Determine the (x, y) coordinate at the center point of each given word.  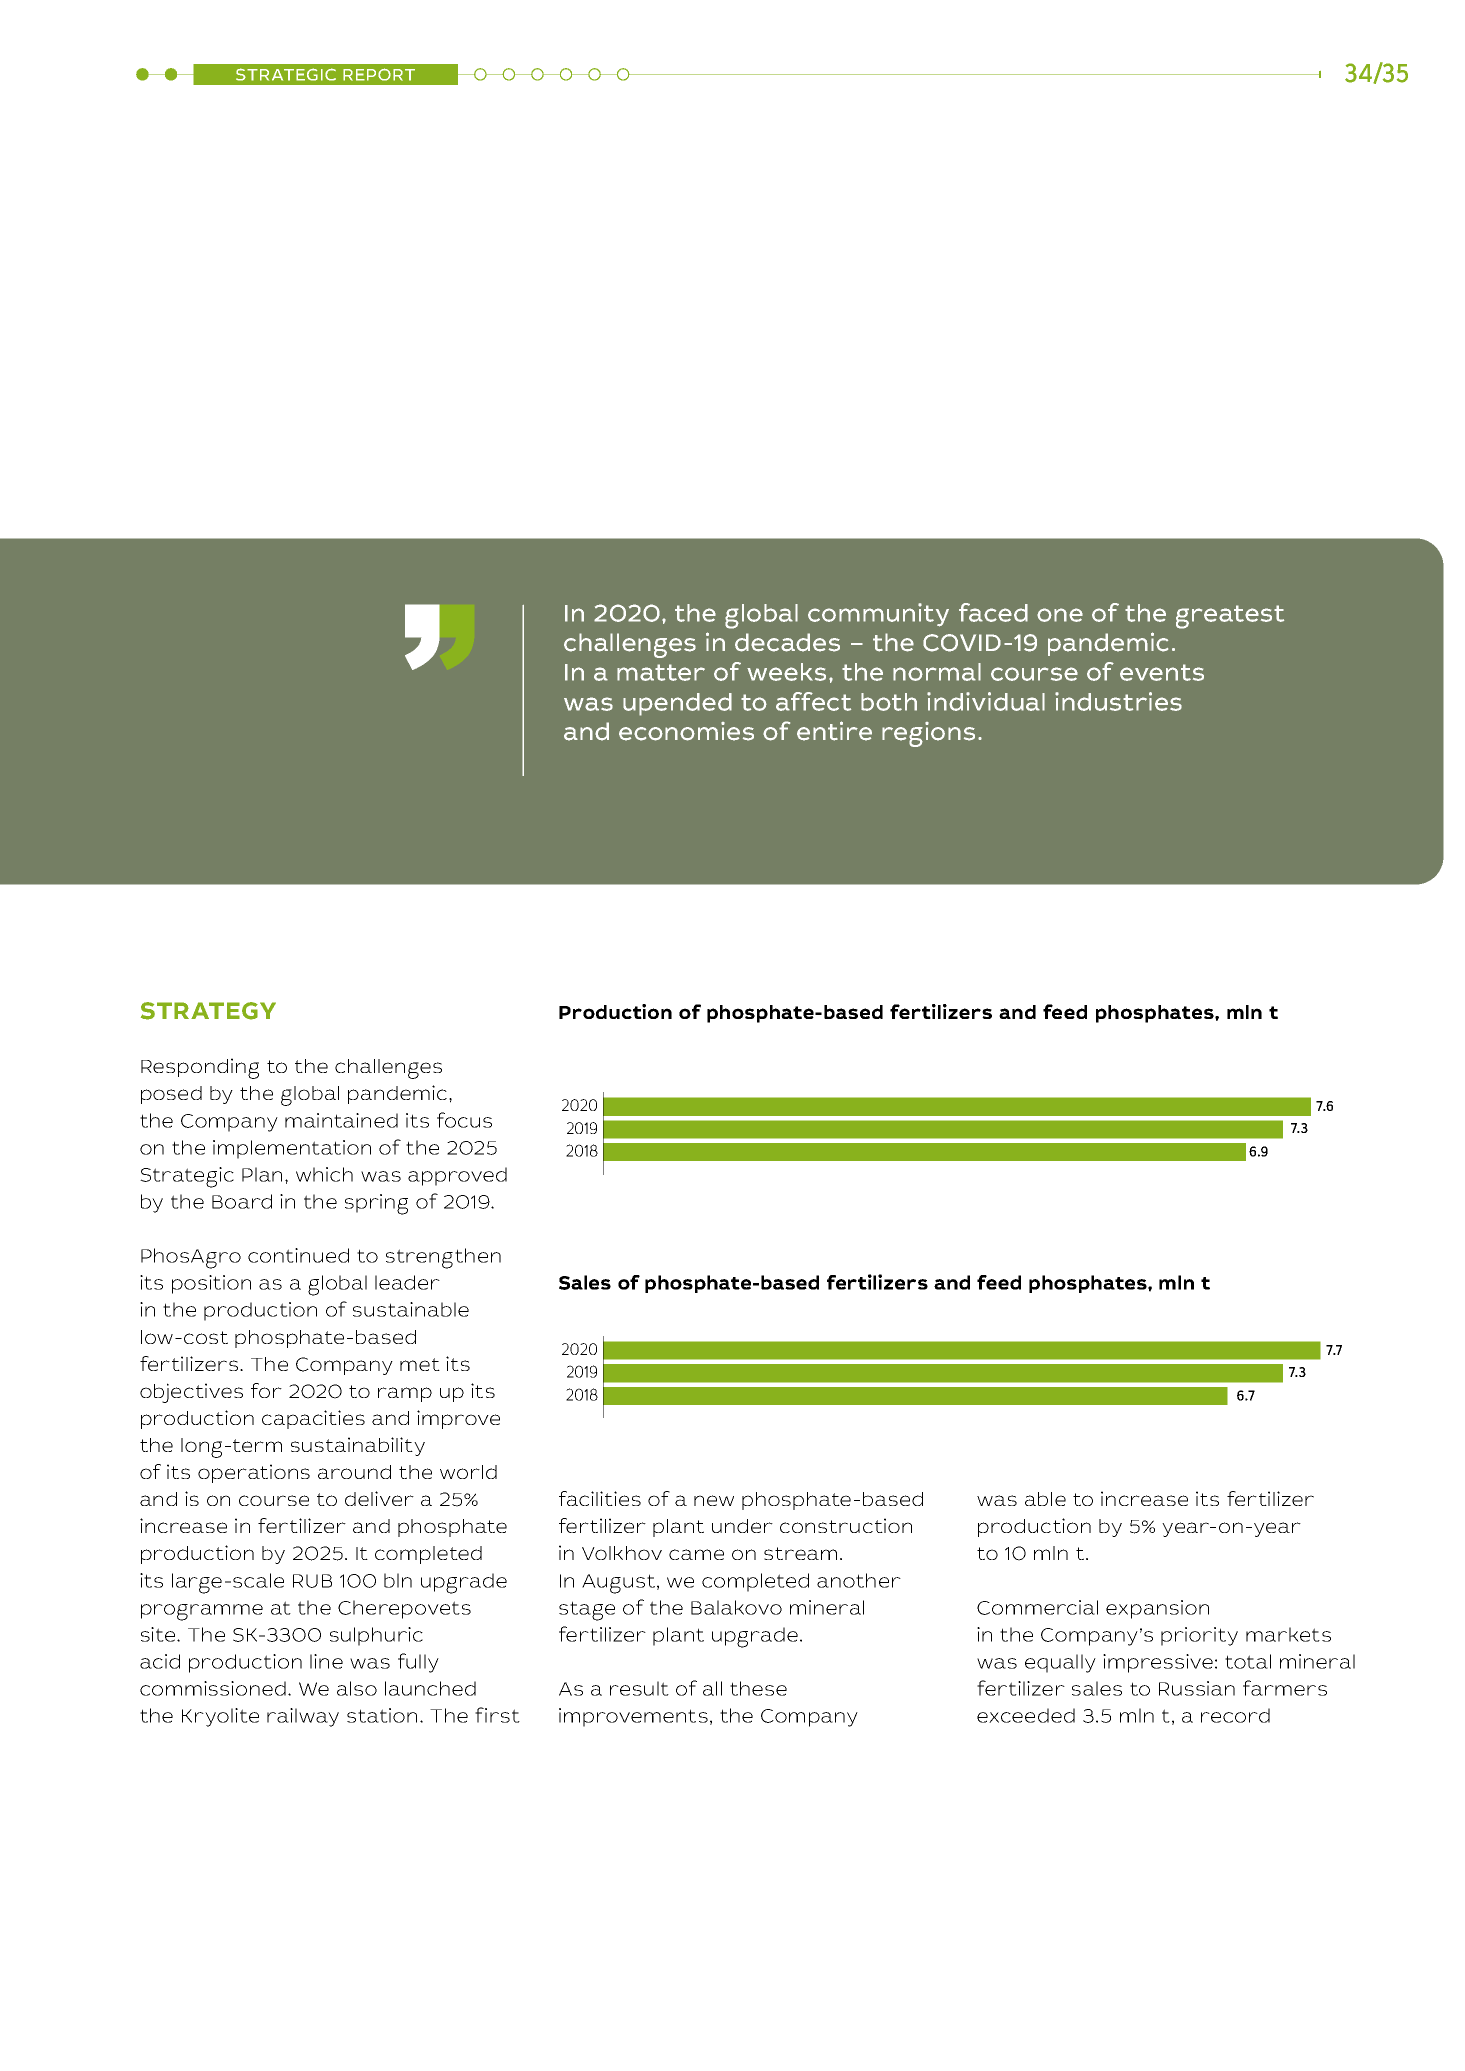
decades (787, 642)
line (326, 1661)
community (878, 615)
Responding (200, 1068)
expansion (1157, 1609)
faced (993, 612)
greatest (1230, 617)
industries (1118, 701)
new (714, 1500)
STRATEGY (208, 1011)
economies (686, 731)
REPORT (379, 74)
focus (464, 1120)
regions (928, 734)
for (266, 1390)
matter (661, 672)
